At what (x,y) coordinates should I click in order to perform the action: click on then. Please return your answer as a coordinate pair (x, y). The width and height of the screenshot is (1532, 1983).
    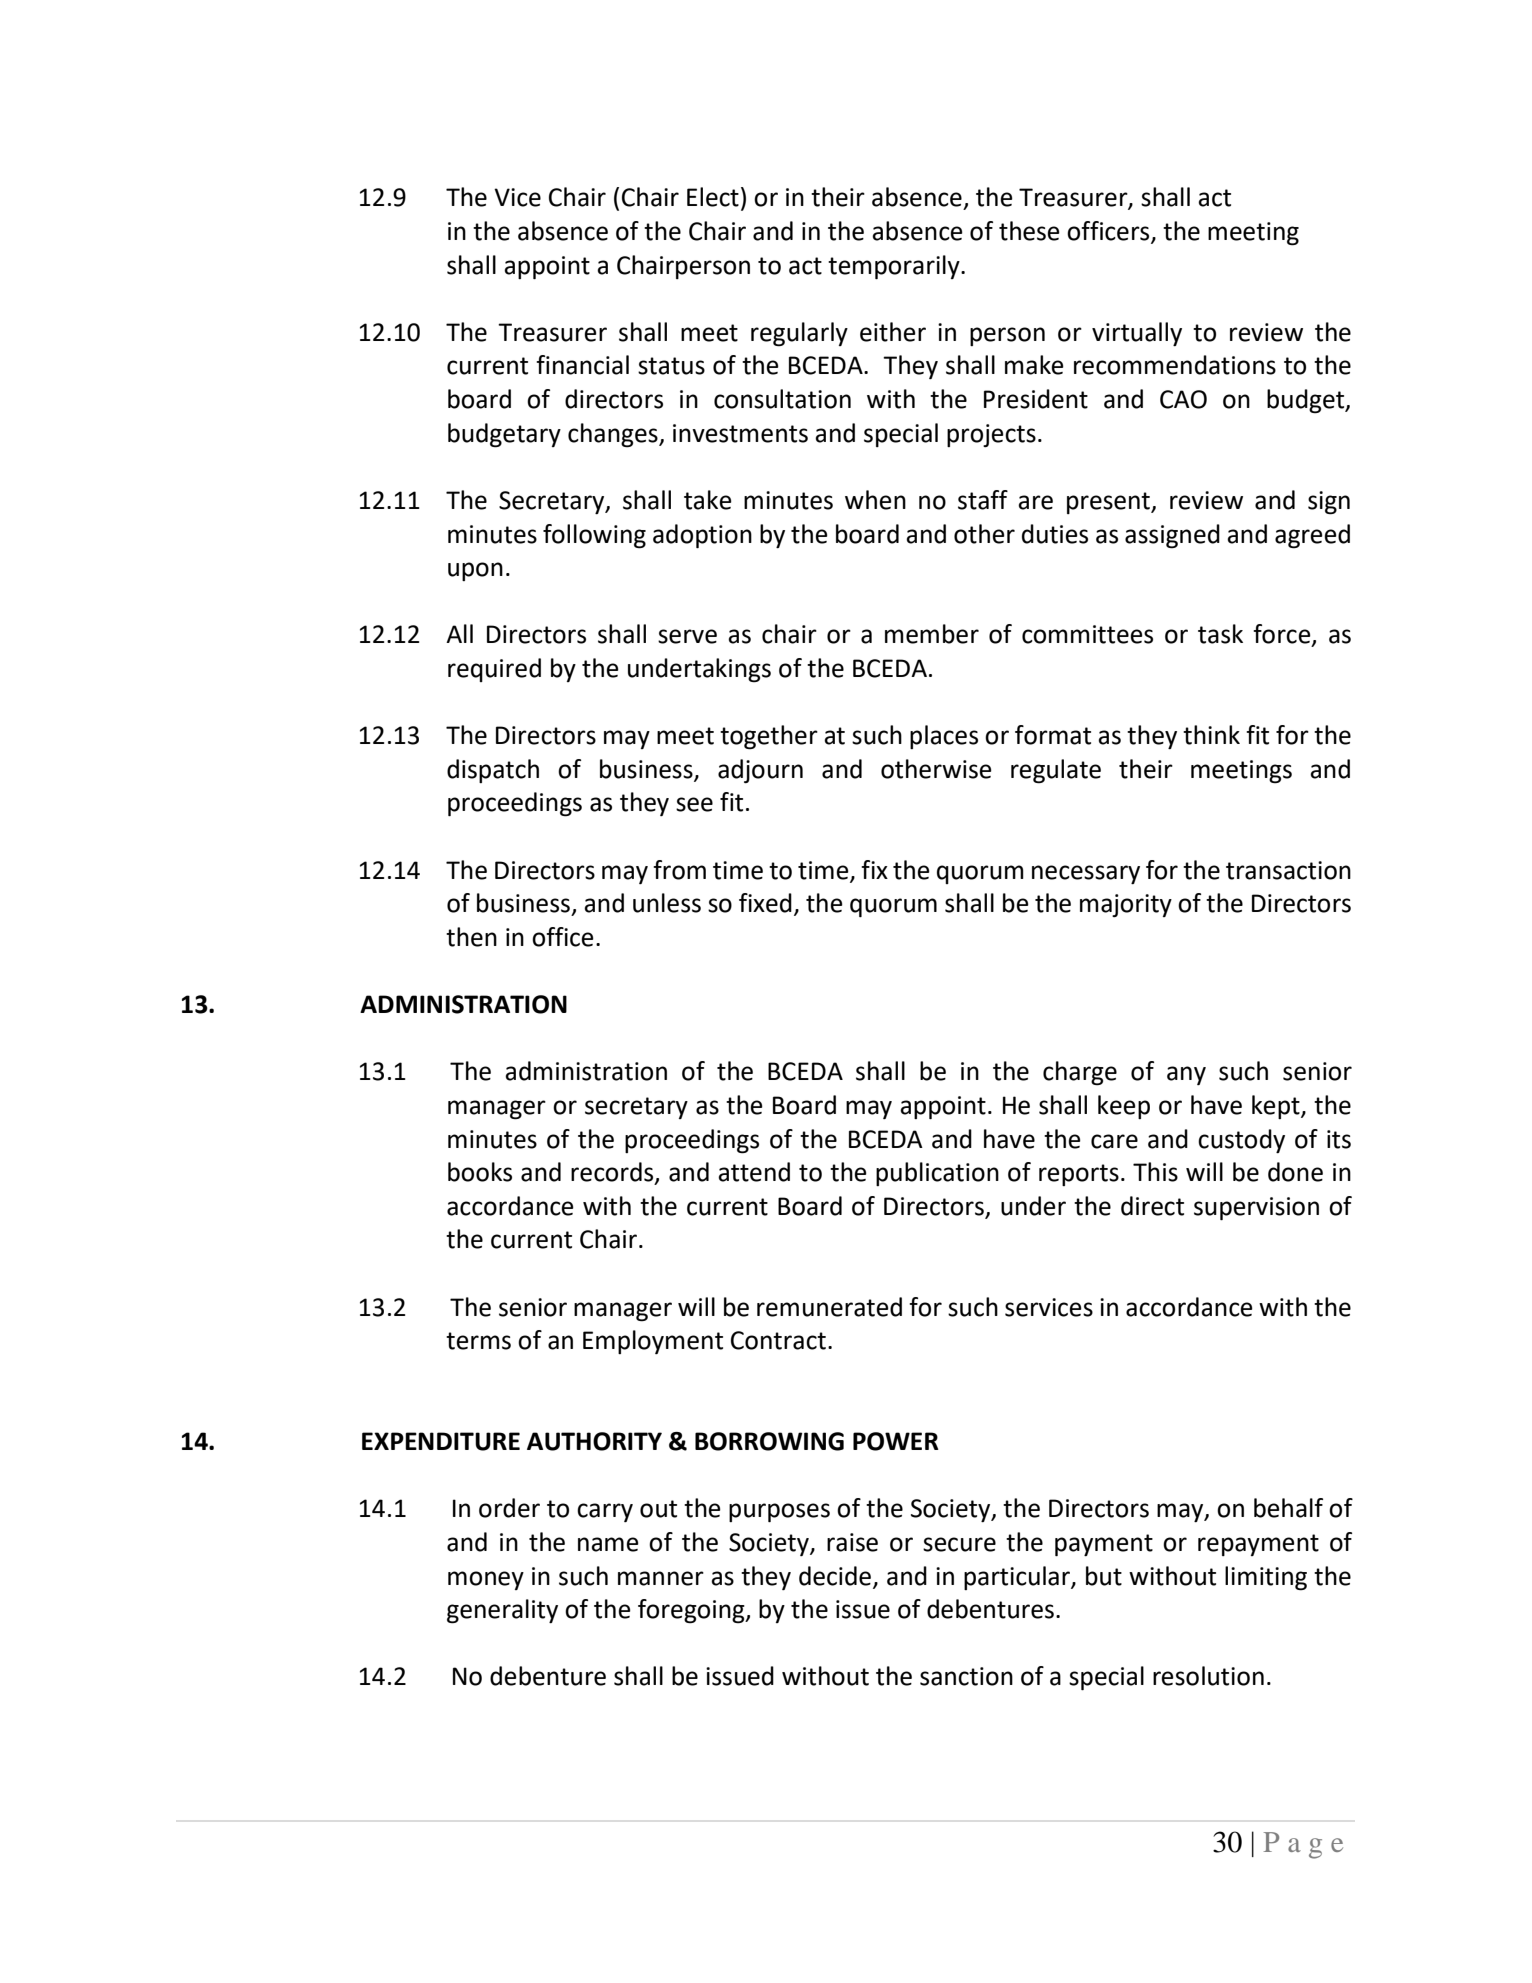
    Looking at the image, I should click on (471, 937).
